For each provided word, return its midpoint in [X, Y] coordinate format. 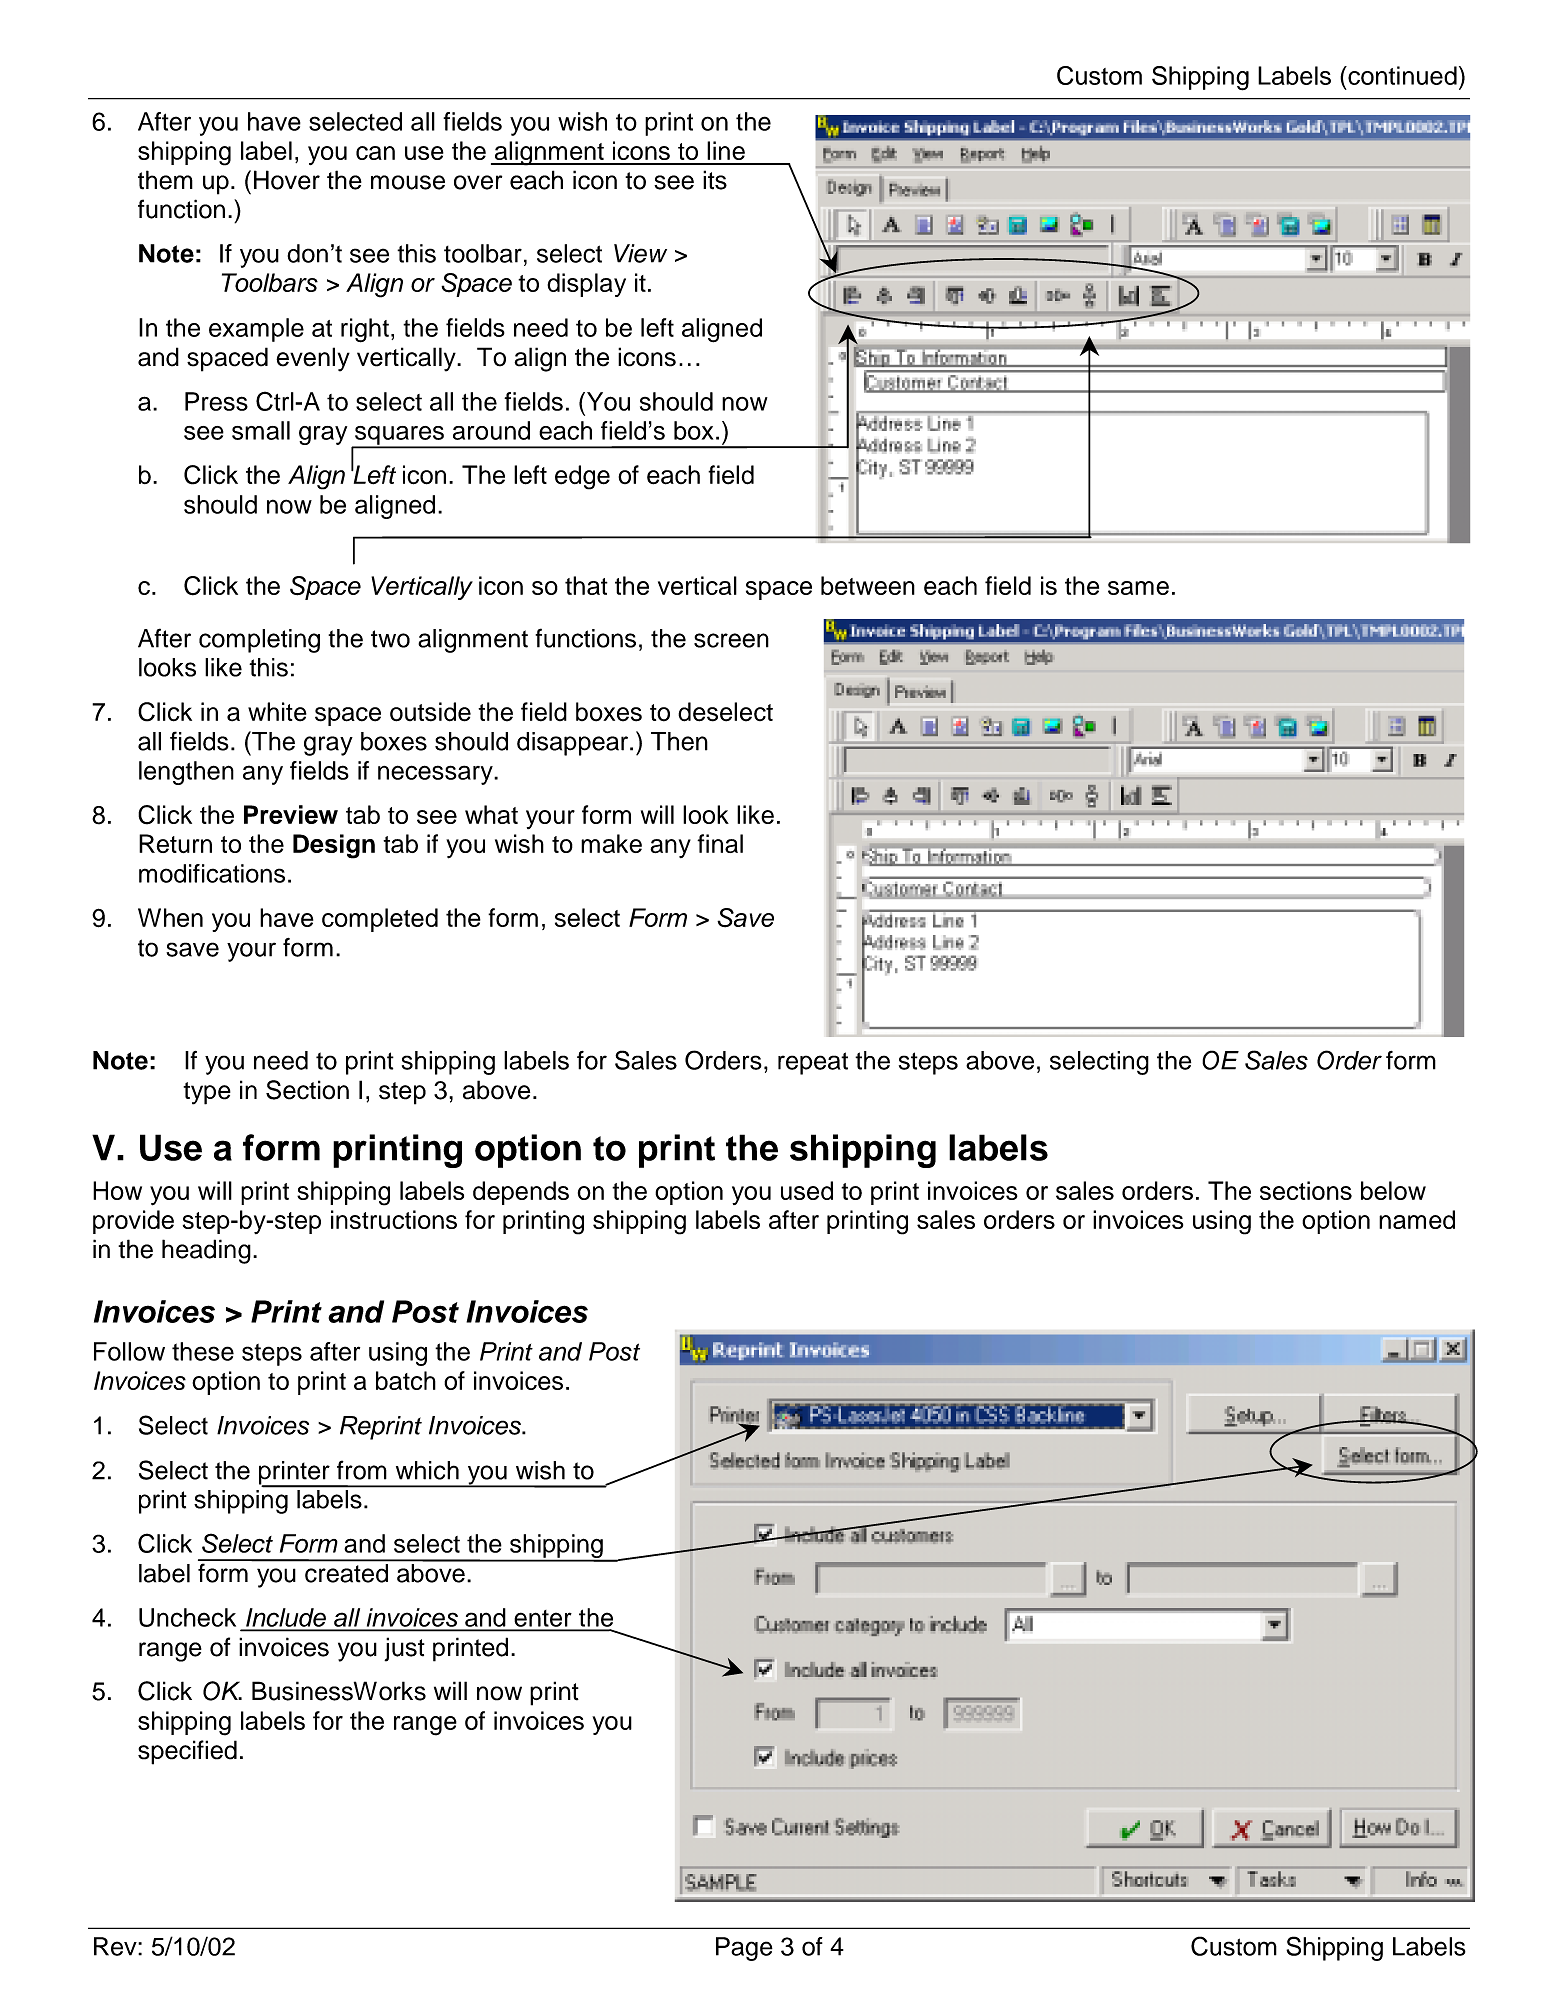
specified [187, 1752]
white [277, 712]
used [807, 1190]
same [1138, 588]
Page [744, 1949]
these [203, 1351]
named [1417, 1219]
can [375, 153]
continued [1401, 75]
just [404, 1649]
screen [731, 640]
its [715, 180]
